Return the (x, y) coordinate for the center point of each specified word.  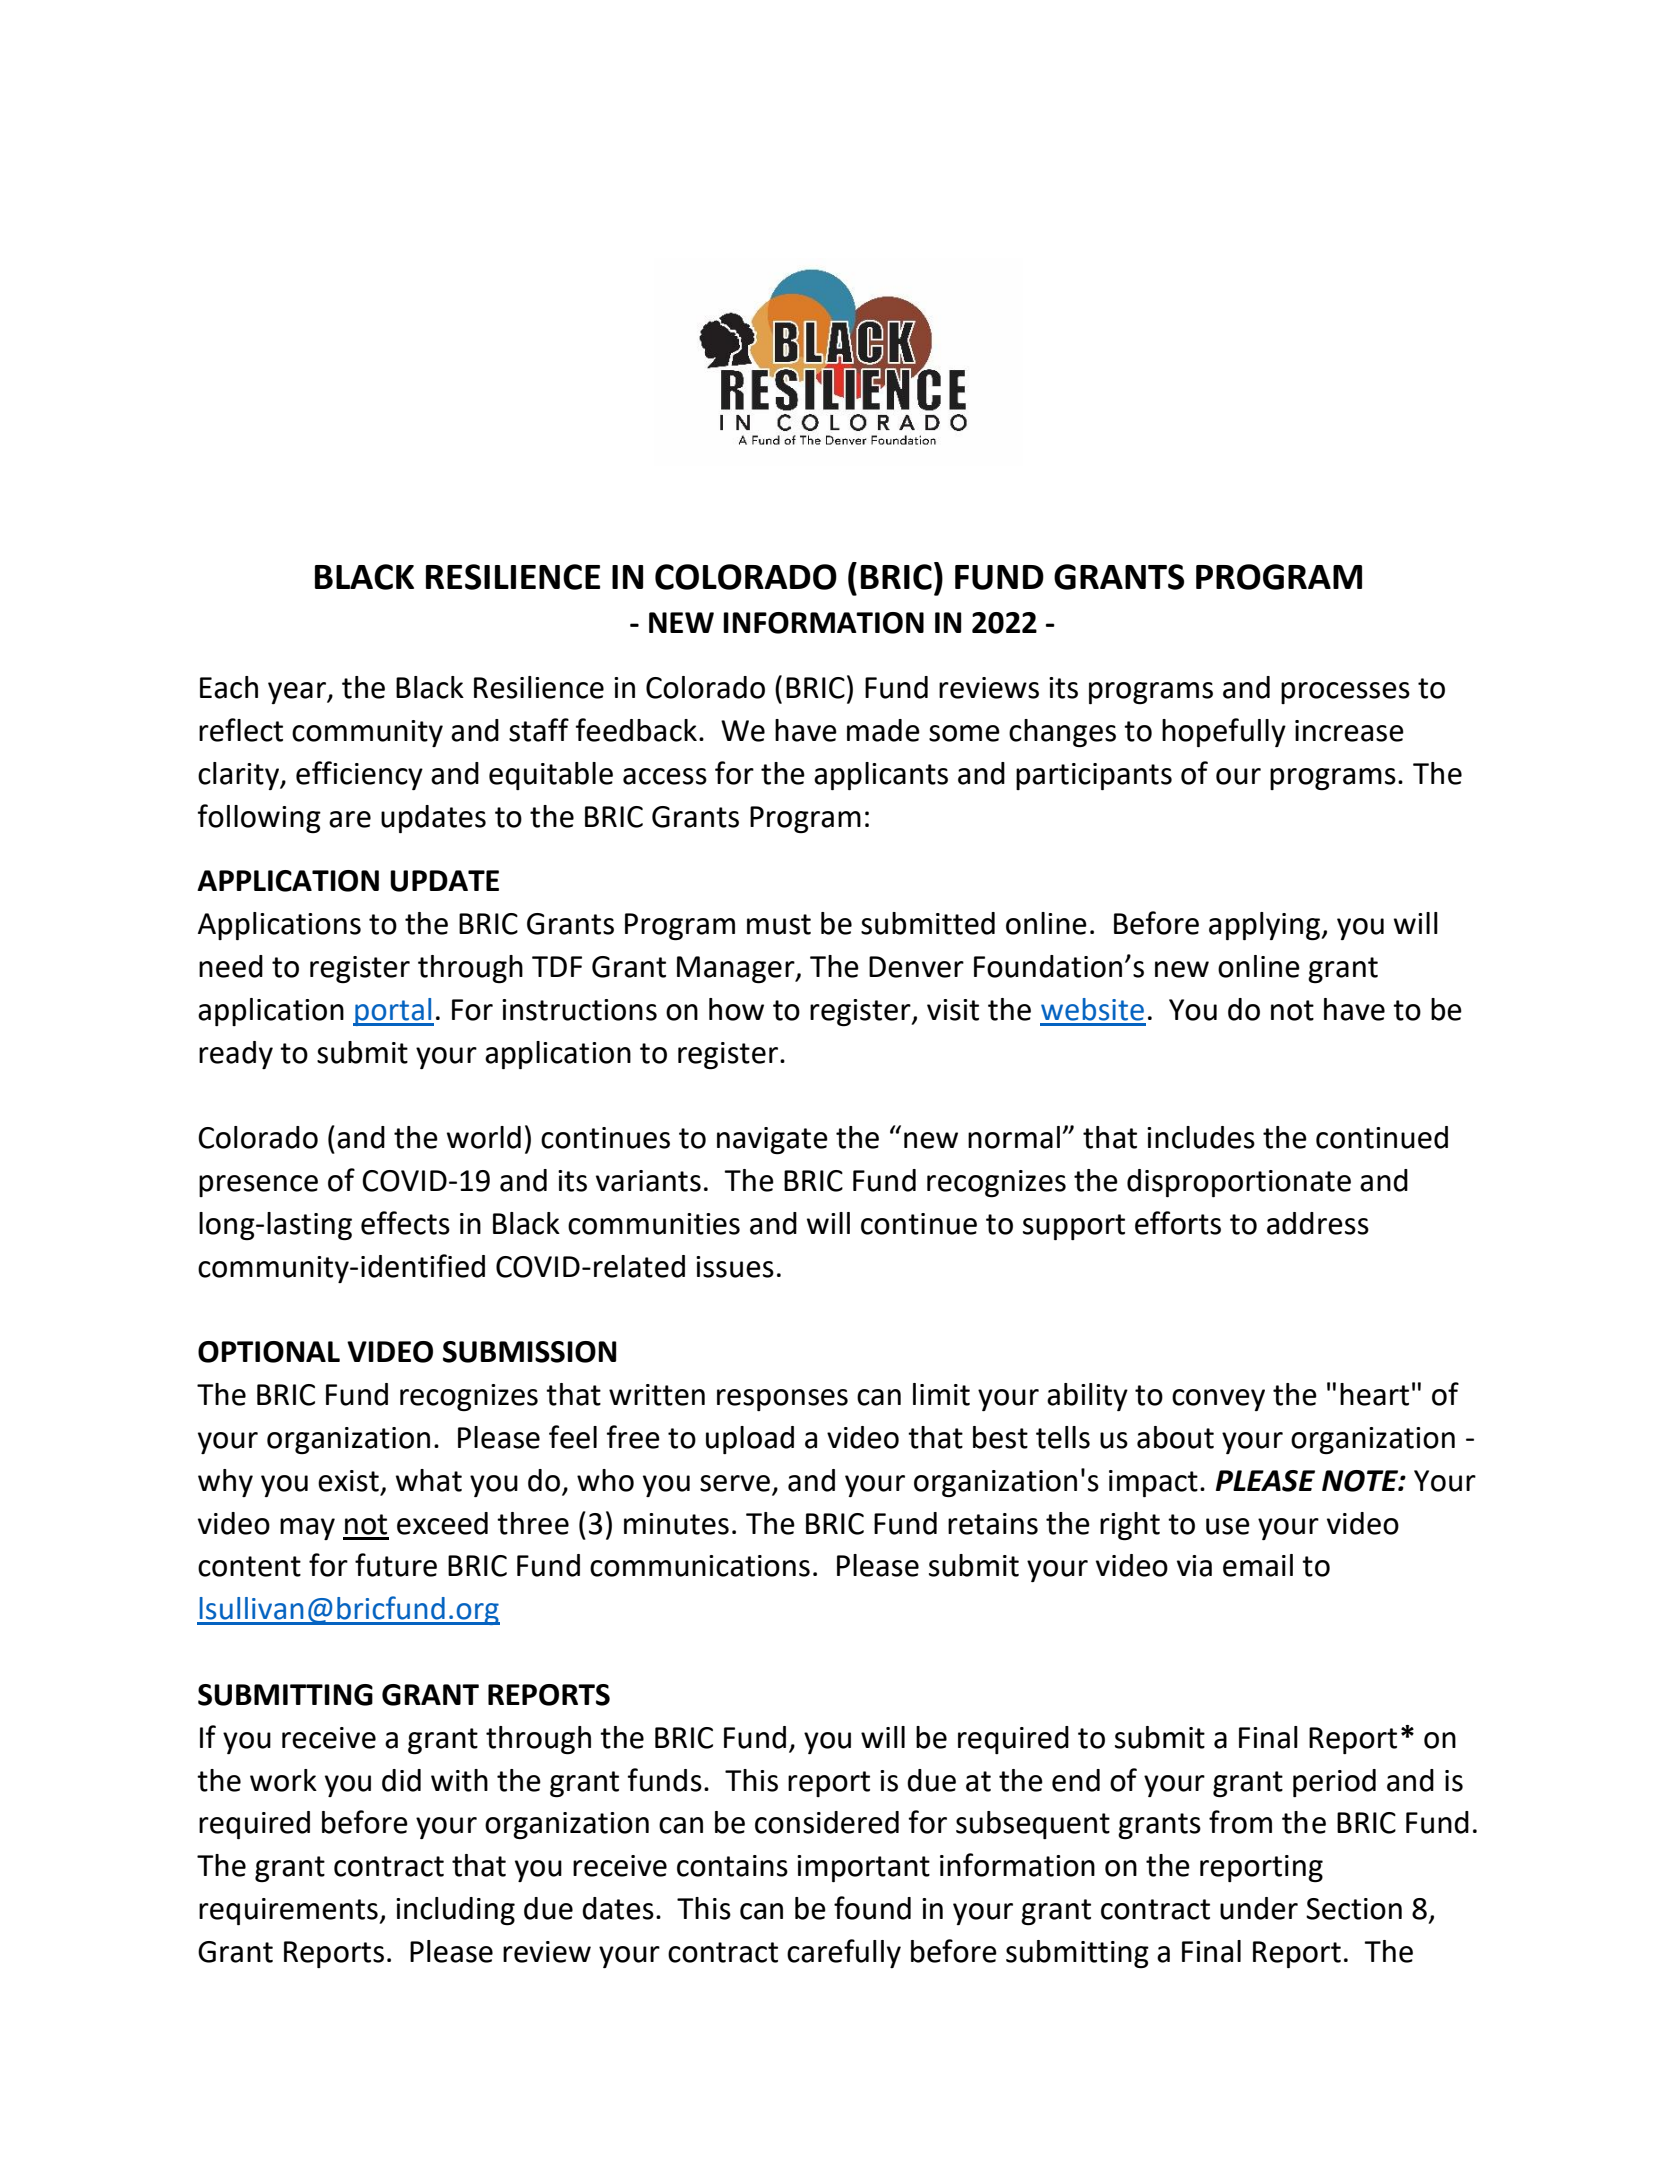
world (484, 1137)
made (883, 730)
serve (735, 1483)
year (298, 693)
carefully (844, 1953)
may (307, 1529)
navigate (772, 1140)
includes (1201, 1137)
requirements (289, 1911)
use (1228, 1526)
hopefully (1224, 732)
